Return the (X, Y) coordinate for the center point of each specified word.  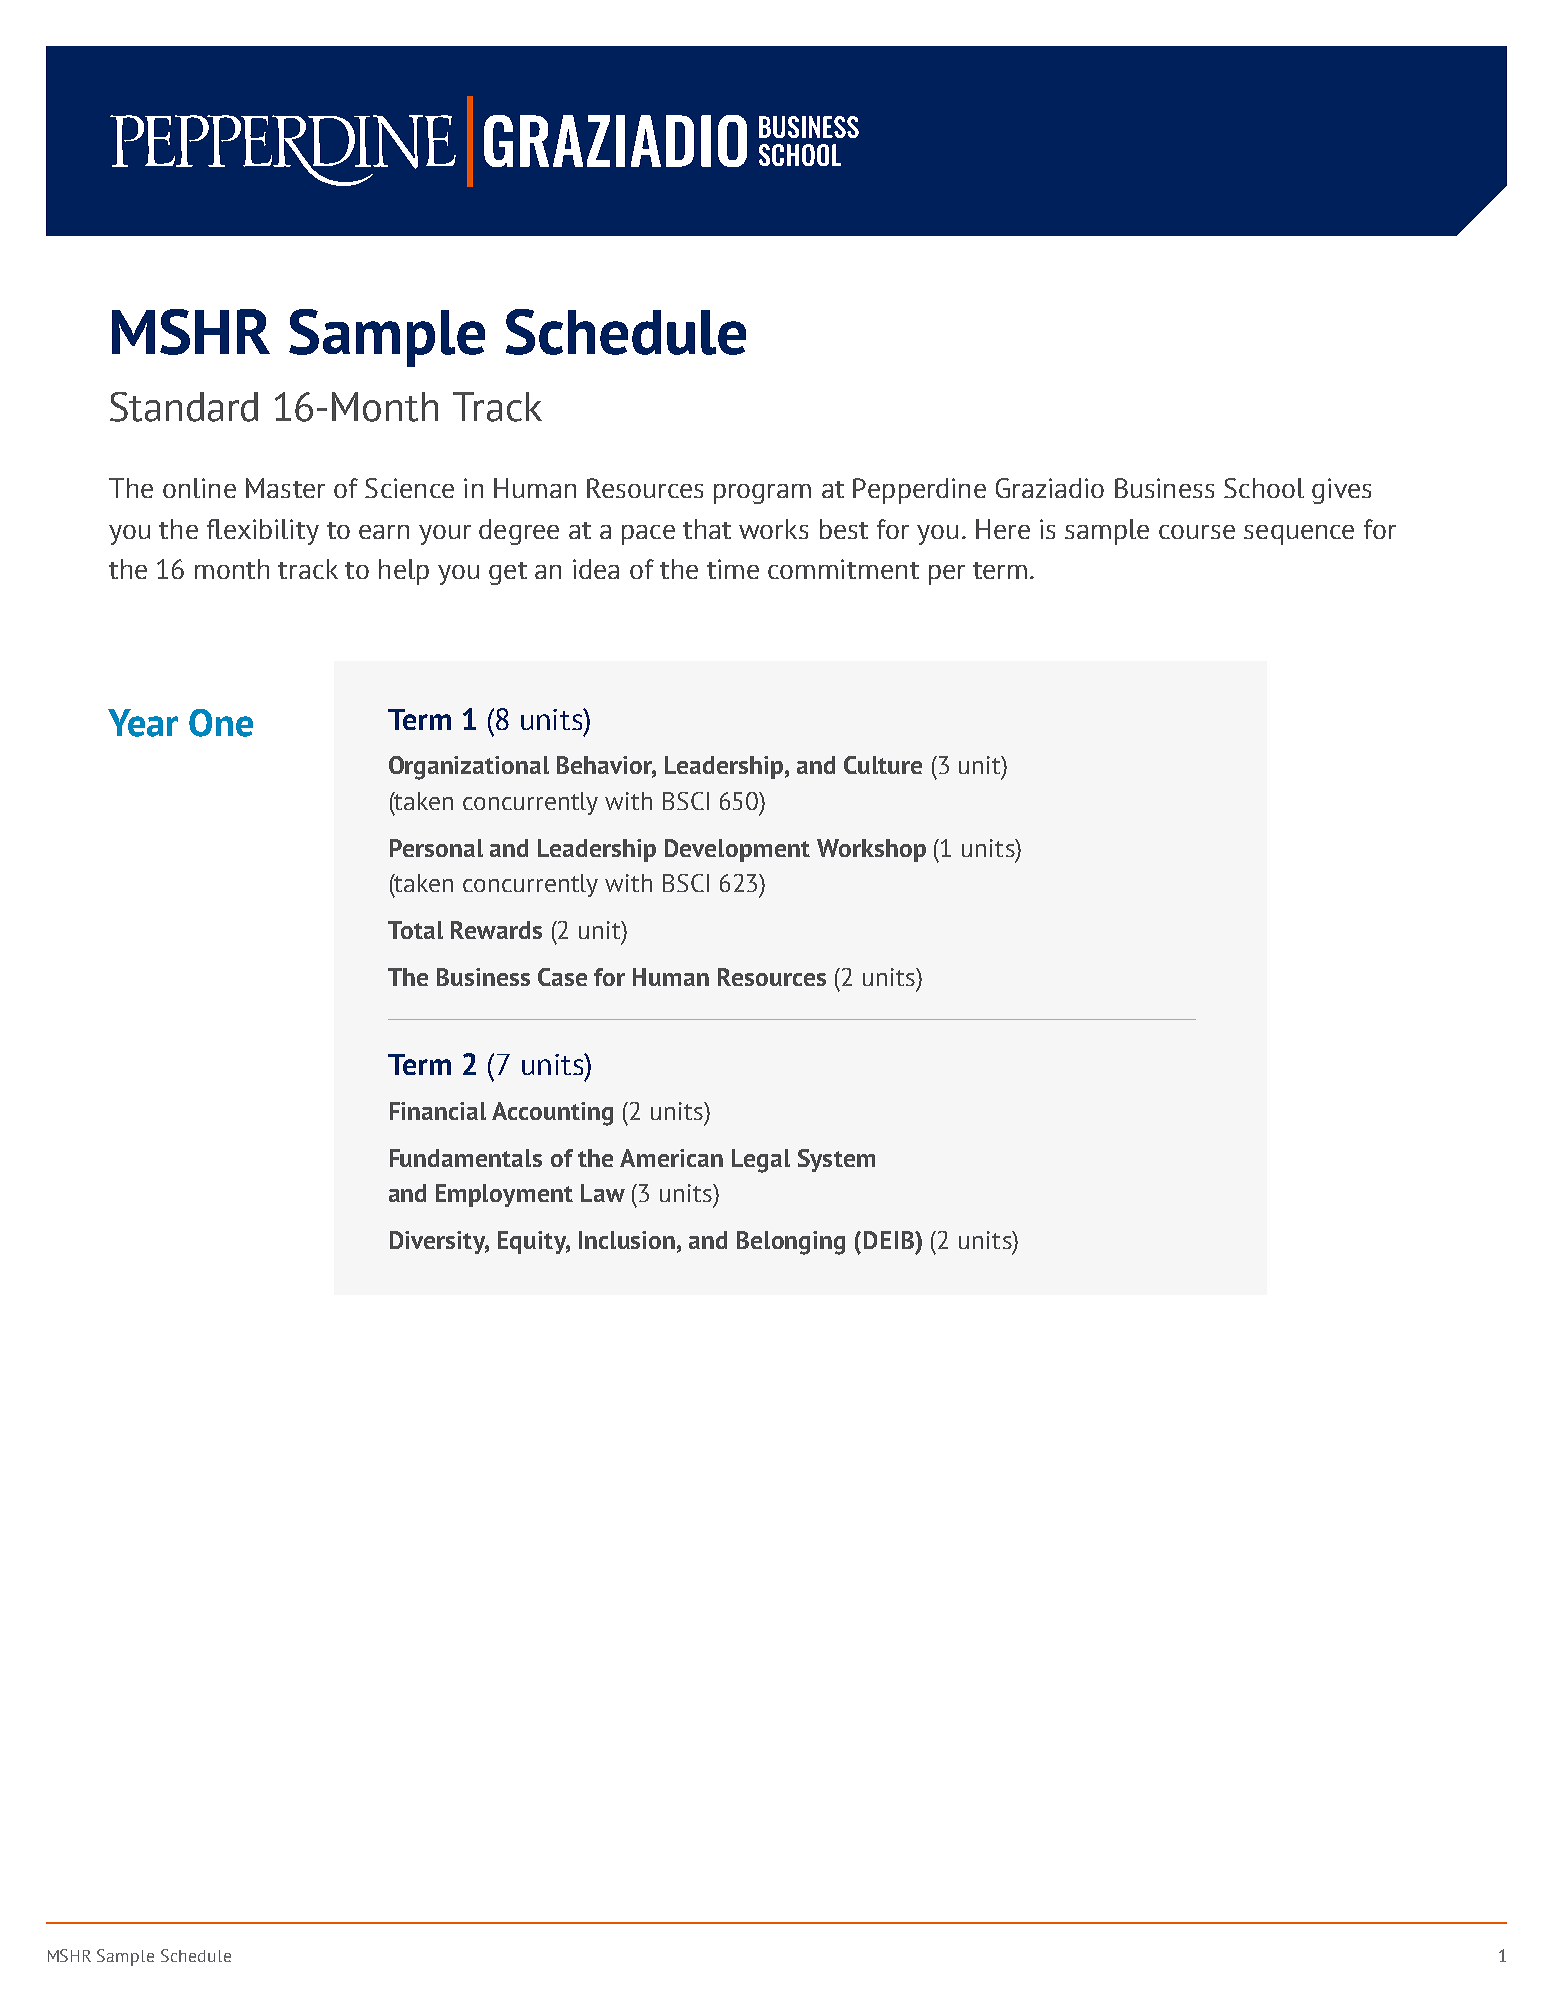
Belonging (791, 1243)
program (762, 494)
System (836, 1160)
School (1264, 488)
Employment (504, 1195)
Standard (184, 407)
